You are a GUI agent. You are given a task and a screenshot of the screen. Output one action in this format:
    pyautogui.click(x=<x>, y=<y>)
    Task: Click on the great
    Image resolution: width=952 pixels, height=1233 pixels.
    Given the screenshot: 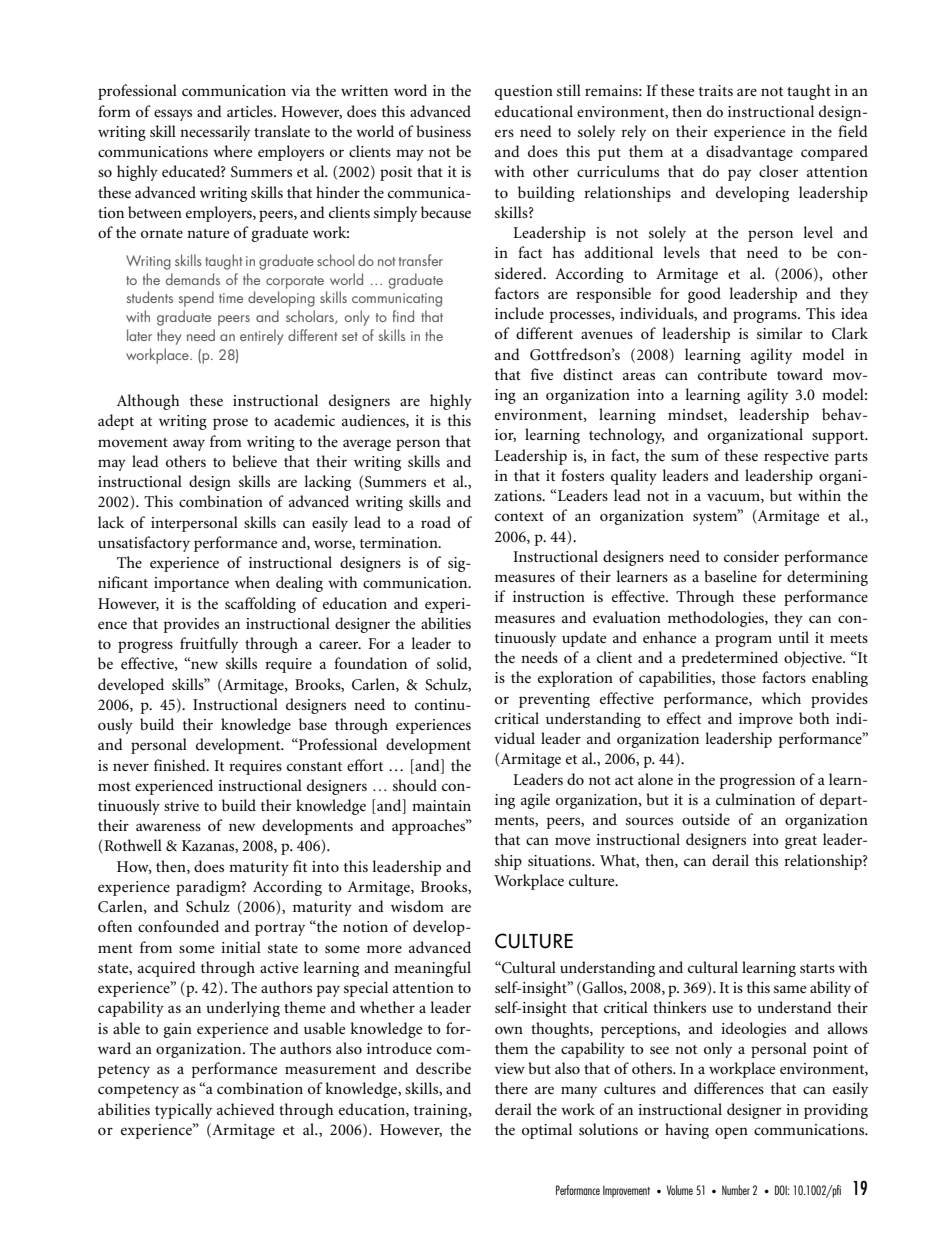 What is the action you would take?
    pyautogui.click(x=801, y=842)
